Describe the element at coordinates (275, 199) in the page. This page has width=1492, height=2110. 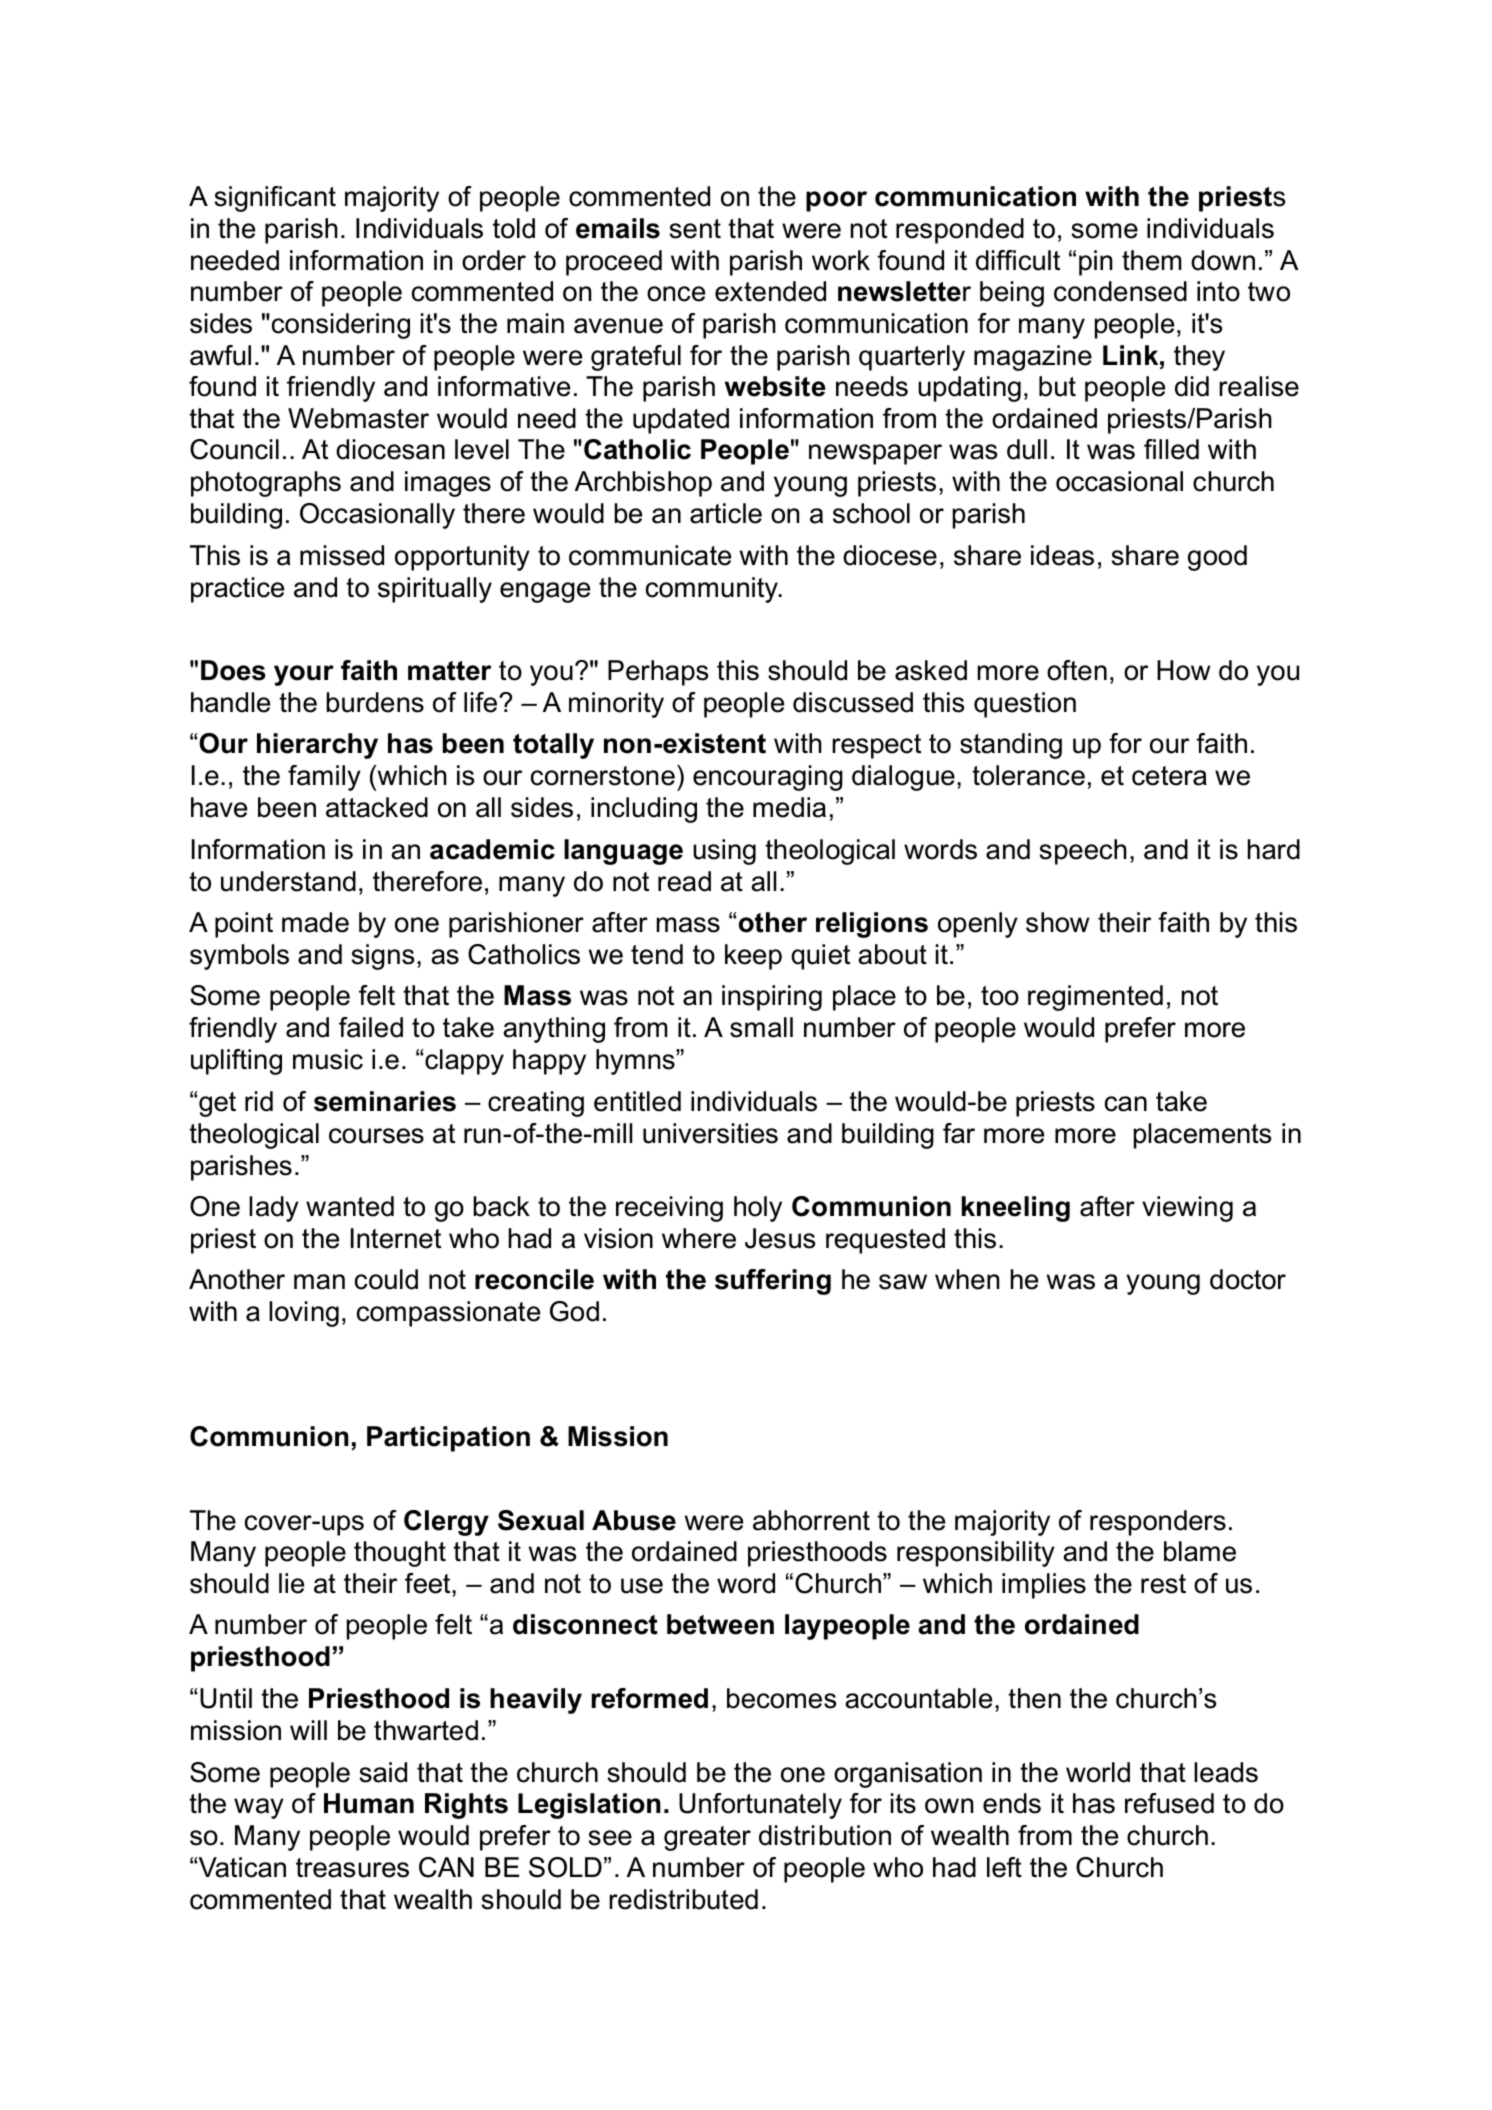
I see `significant` at that location.
